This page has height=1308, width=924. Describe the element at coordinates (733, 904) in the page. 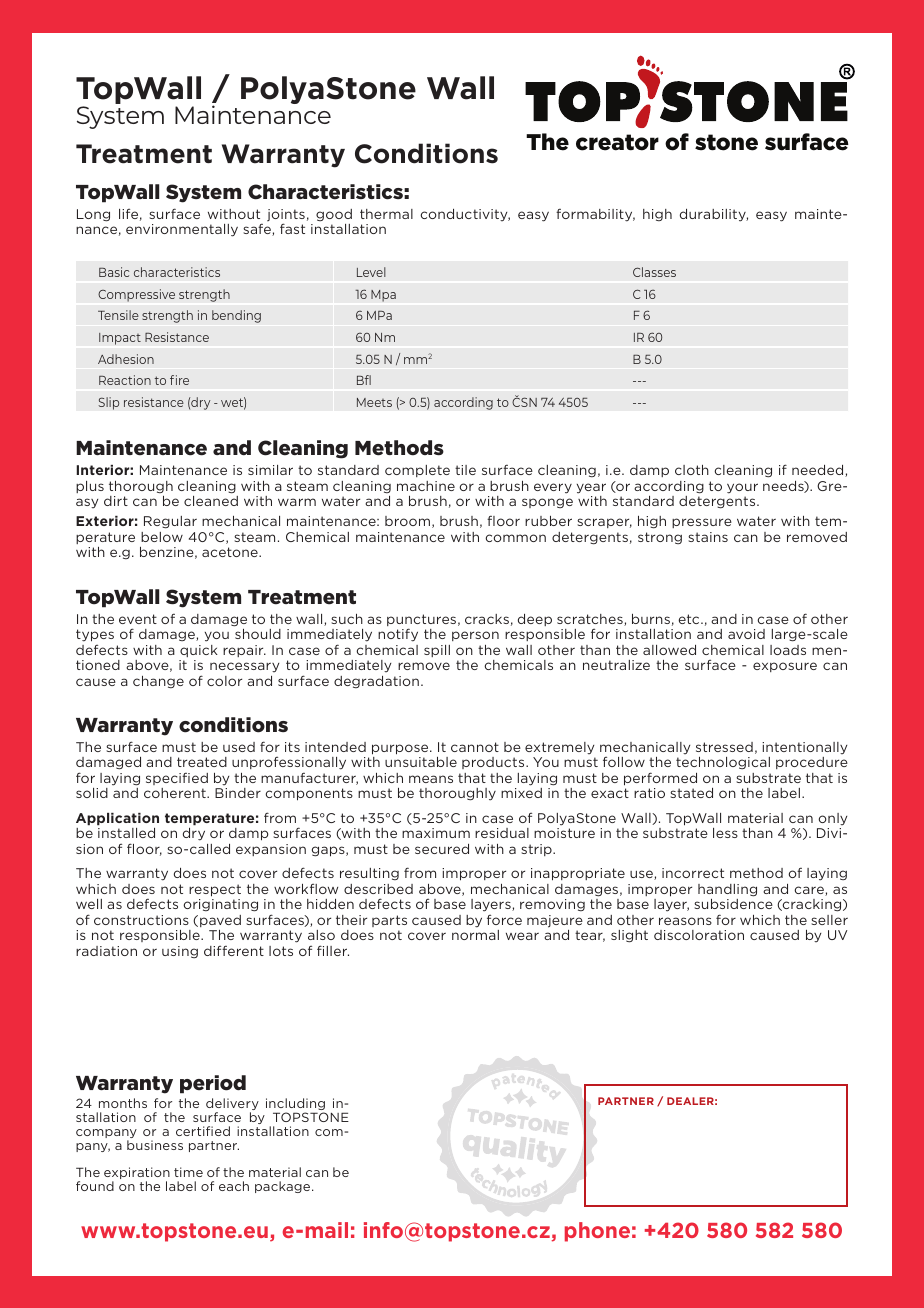

I see `subsidence` at that location.
